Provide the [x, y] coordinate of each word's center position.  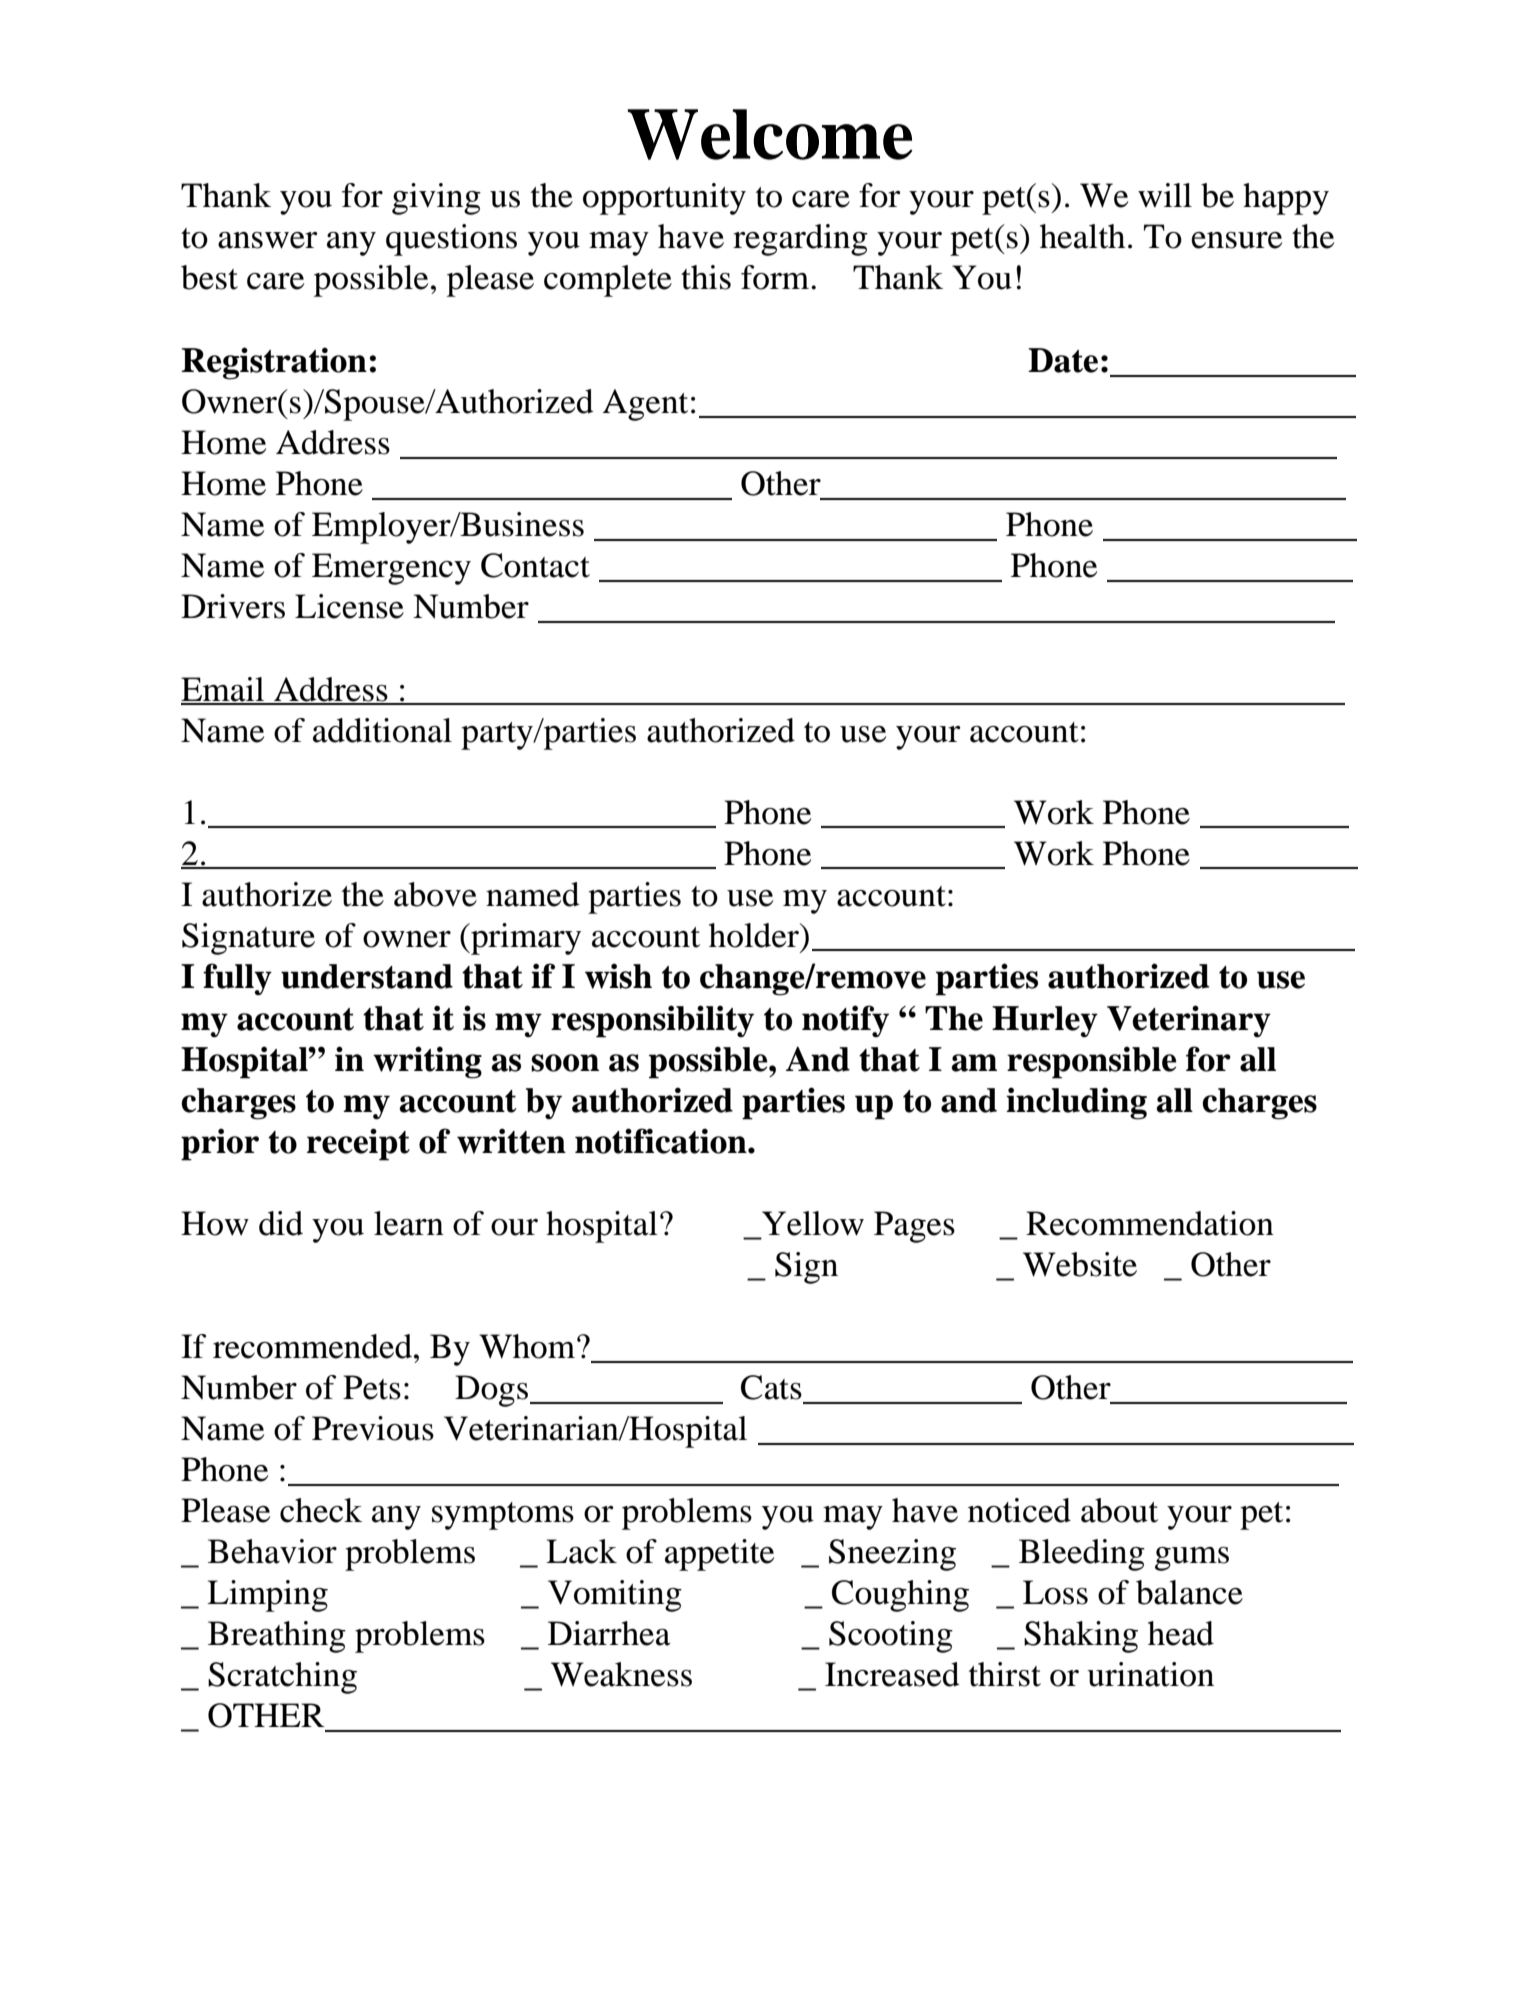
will [1165, 195]
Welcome [770, 134]
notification [662, 1141]
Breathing [277, 1637]
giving [436, 199]
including [1076, 1103]
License [349, 606]
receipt [358, 1144]
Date [1063, 360]
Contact [535, 565]
